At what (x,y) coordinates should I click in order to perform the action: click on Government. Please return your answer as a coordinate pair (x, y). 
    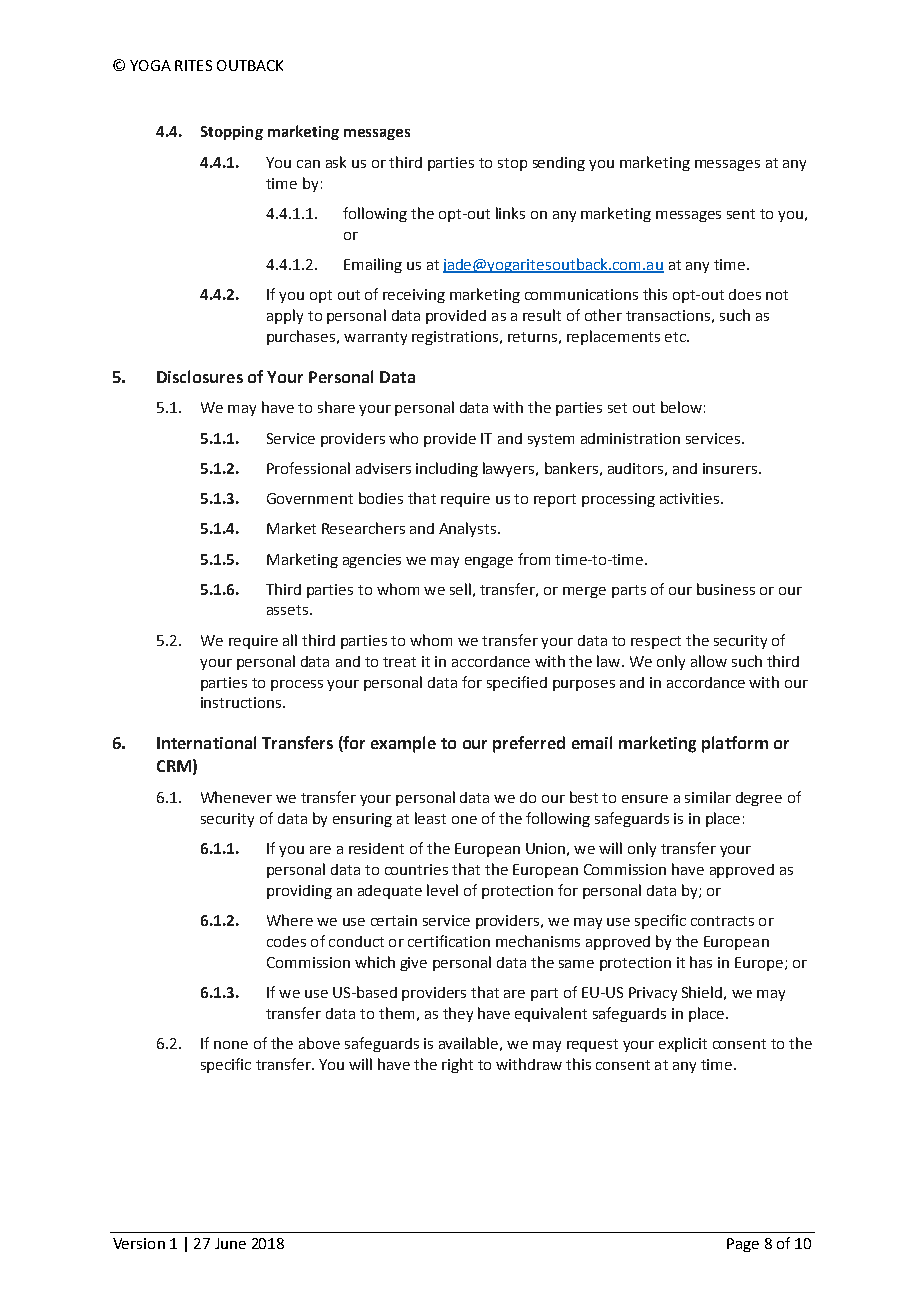
    Looking at the image, I should click on (310, 498).
